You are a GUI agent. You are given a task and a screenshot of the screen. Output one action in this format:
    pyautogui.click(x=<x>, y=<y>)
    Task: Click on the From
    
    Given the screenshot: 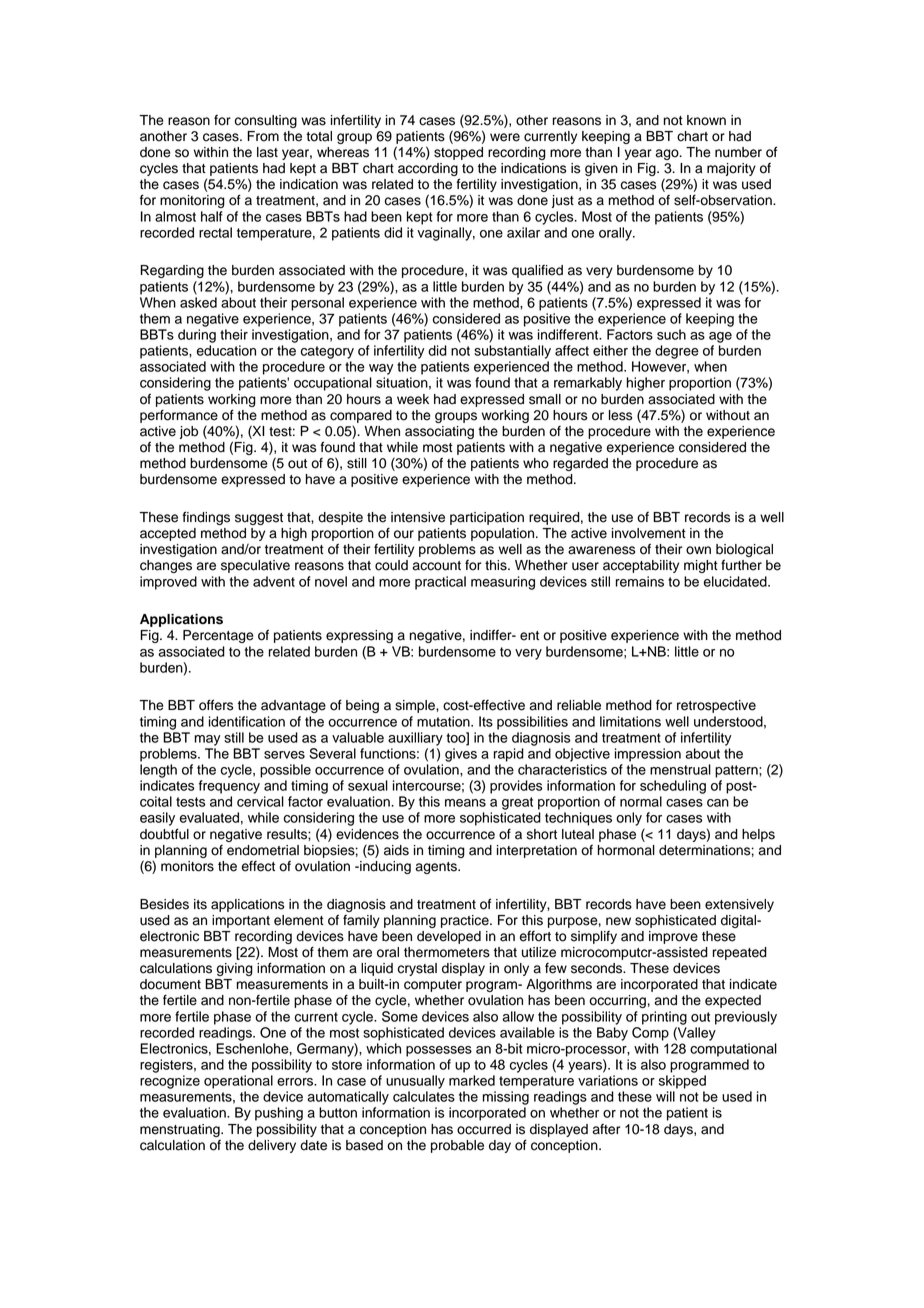 What is the action you would take?
    pyautogui.click(x=263, y=136)
